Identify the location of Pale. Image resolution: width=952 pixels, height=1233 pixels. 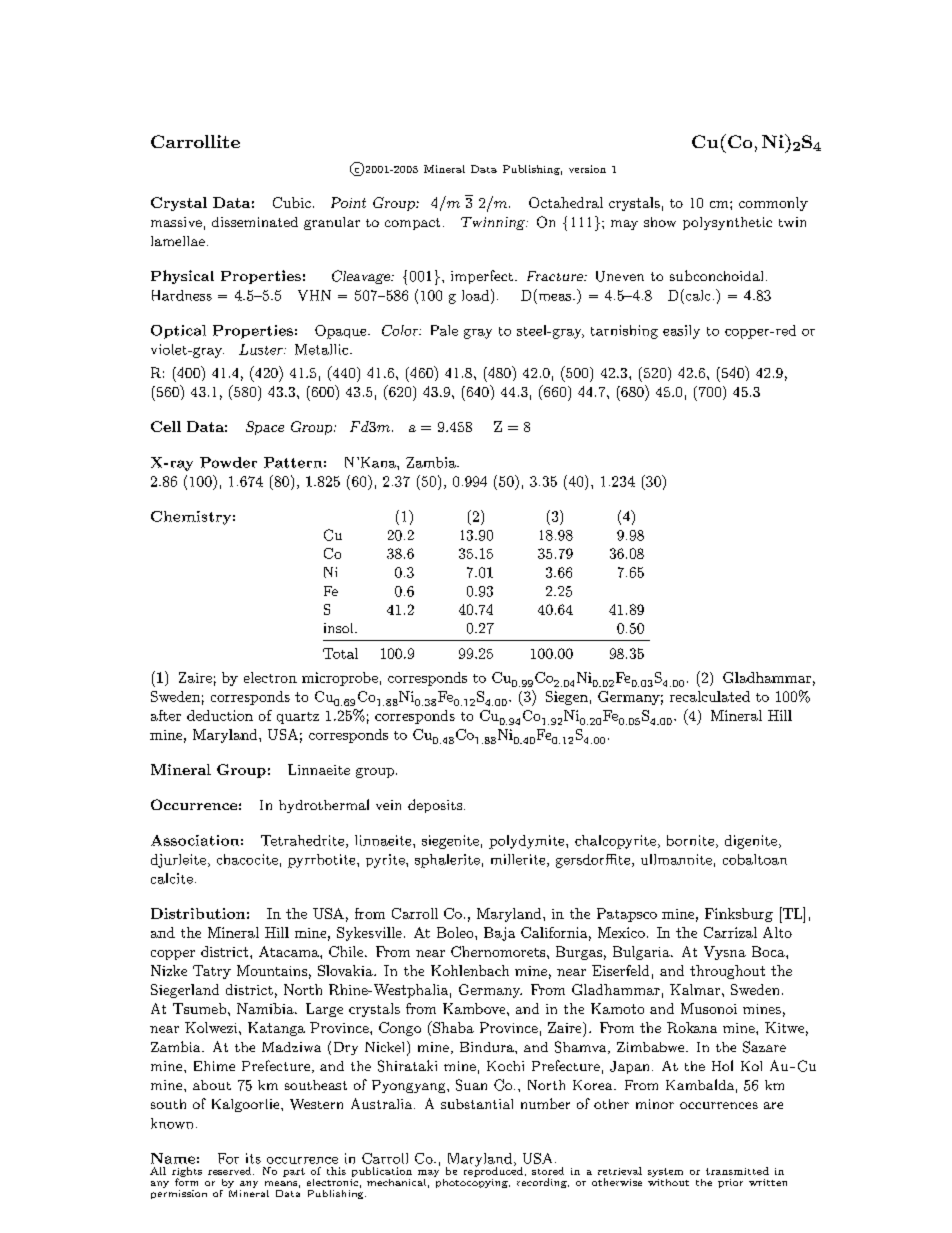
(444, 330).
